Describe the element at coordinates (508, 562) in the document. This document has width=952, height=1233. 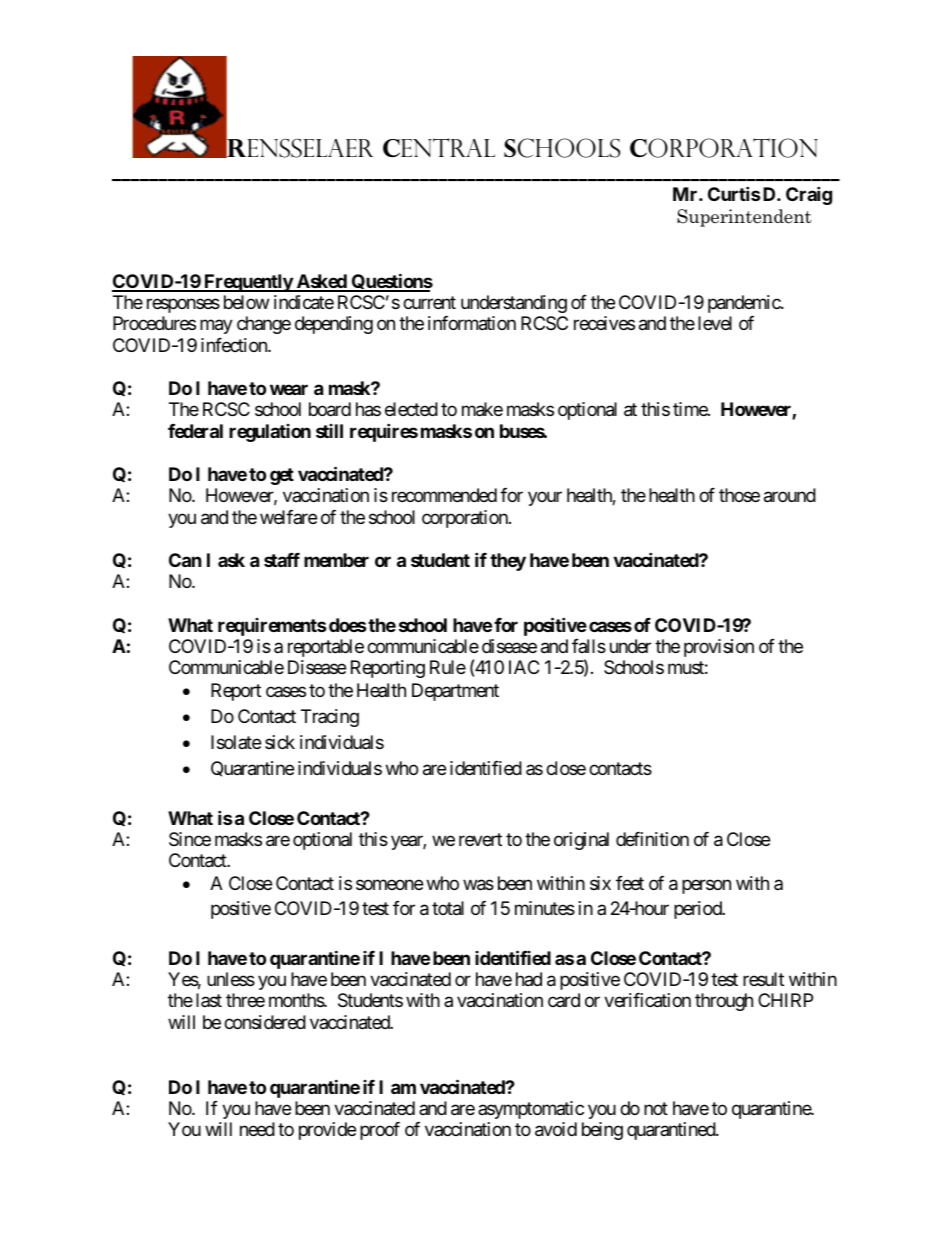
I see `they` at that location.
